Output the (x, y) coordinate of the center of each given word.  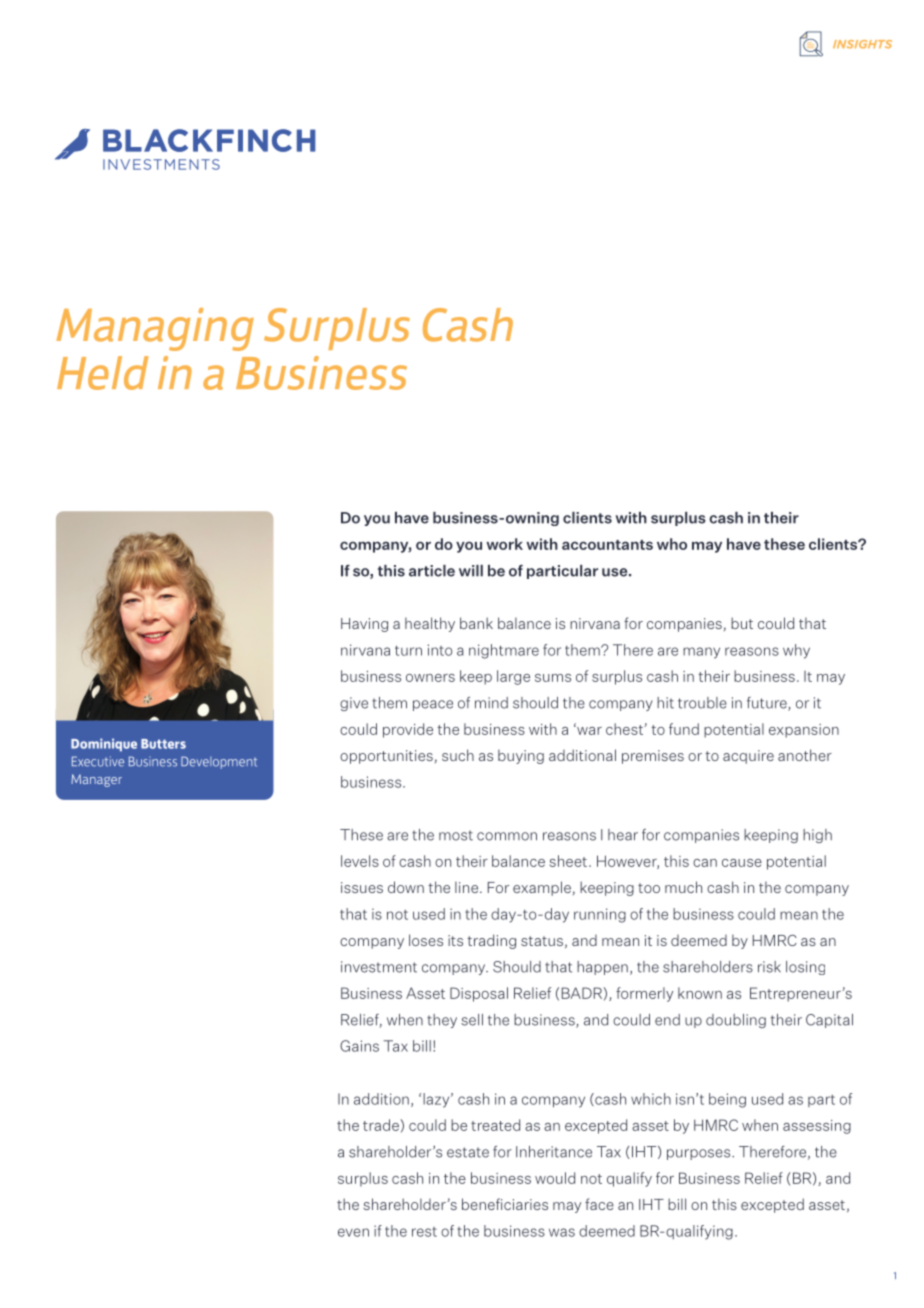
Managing (155, 329)
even (353, 1232)
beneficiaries (505, 1204)
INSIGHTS (862, 44)
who (672, 544)
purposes (700, 1154)
